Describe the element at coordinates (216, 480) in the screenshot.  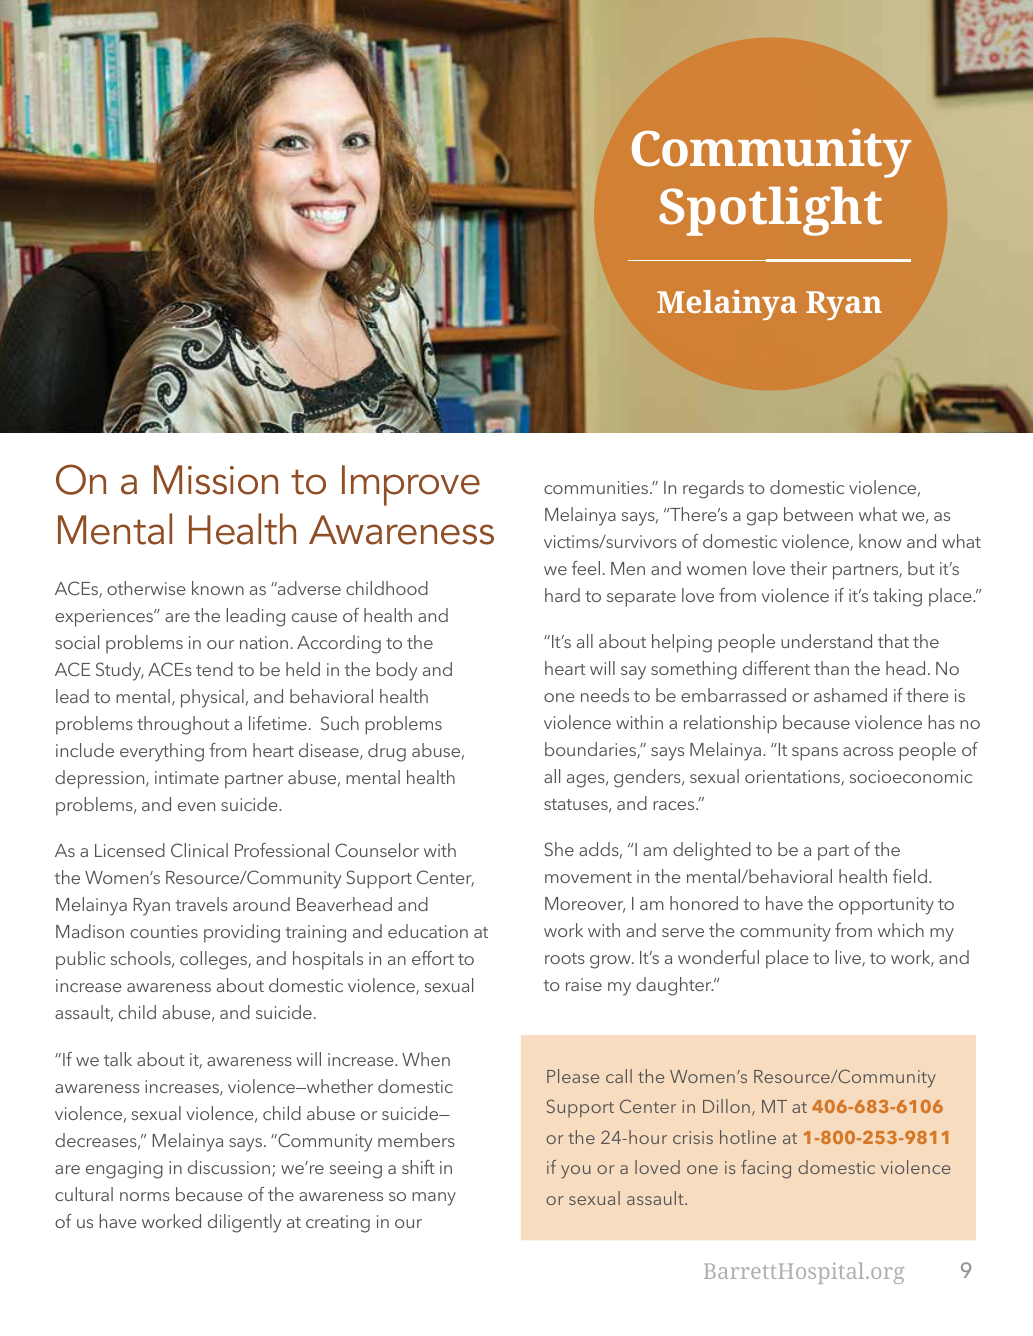
I see `Mission` at that location.
